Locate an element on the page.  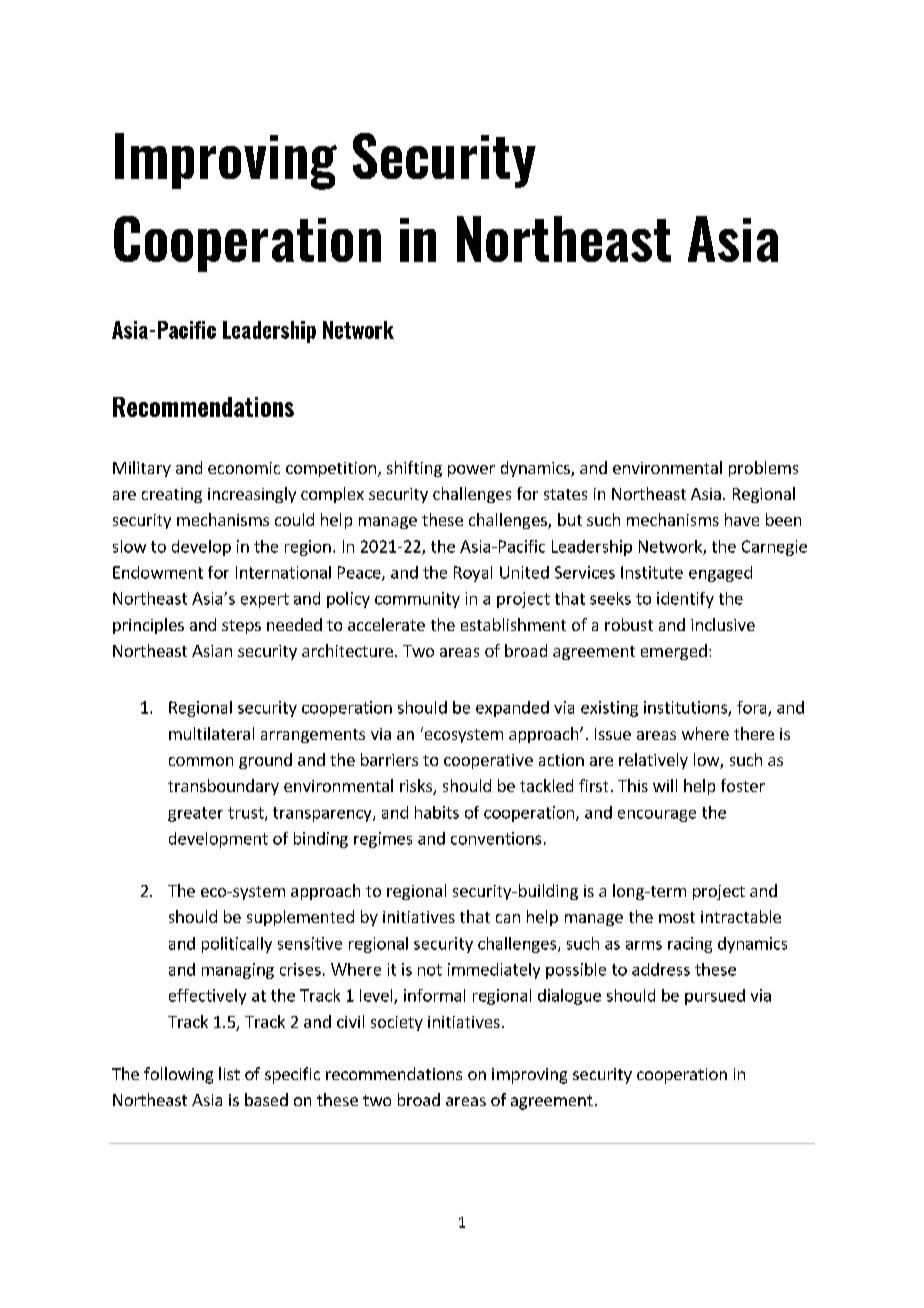
creating is located at coordinates (172, 495).
